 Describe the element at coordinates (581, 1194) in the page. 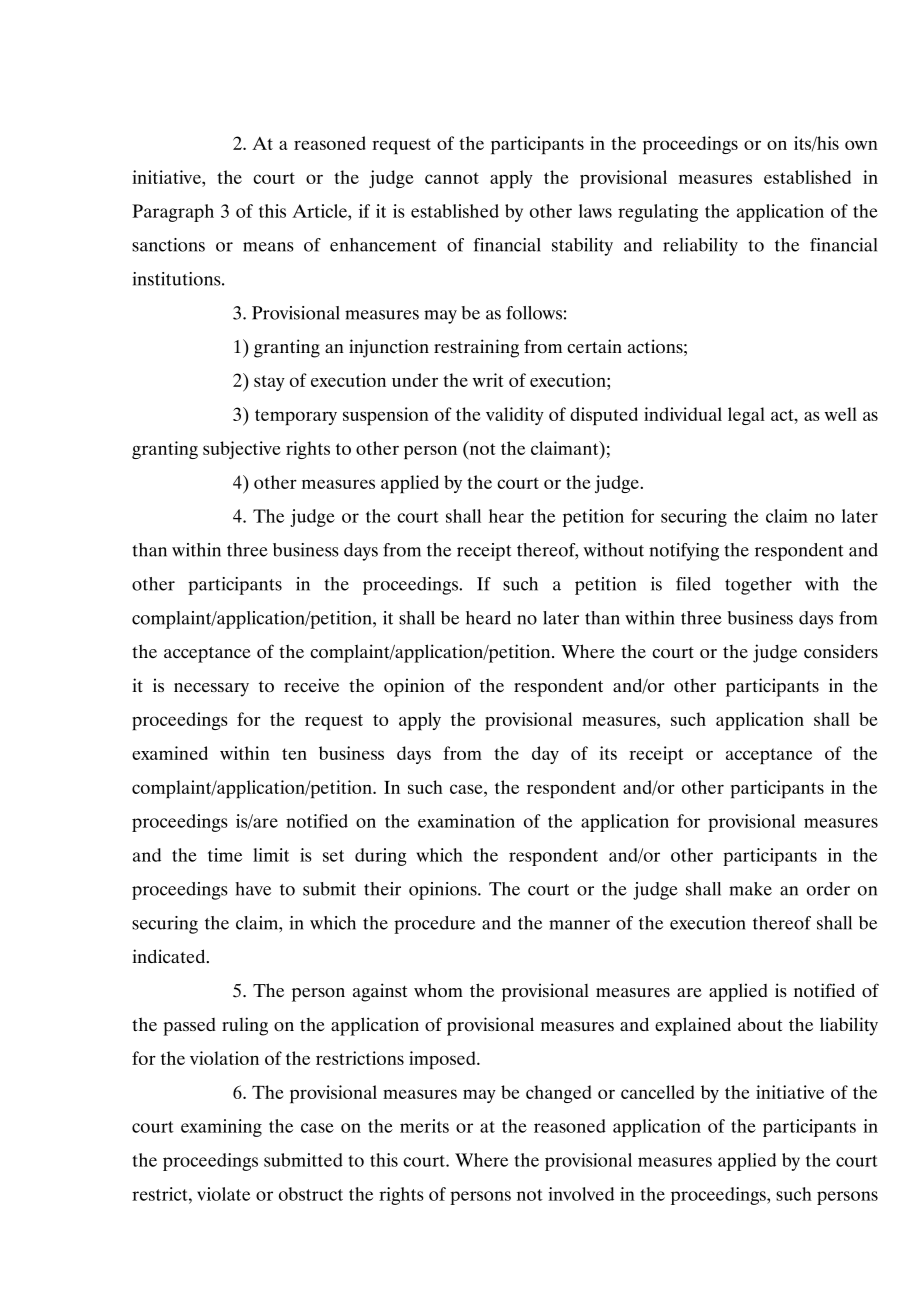

I see `involved` at that location.
